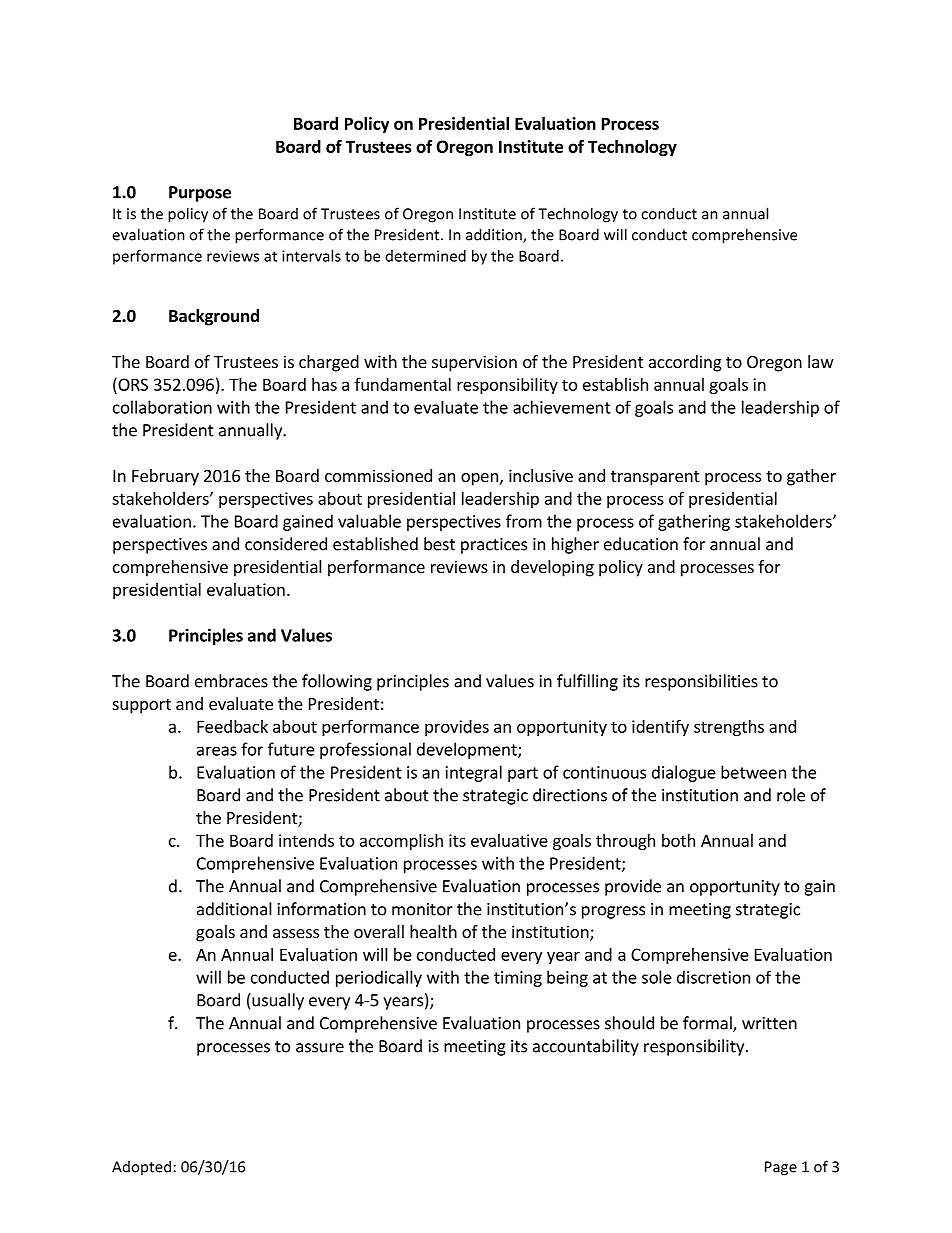  Describe the element at coordinates (286, 544) in the image. I see `considered` at that location.
